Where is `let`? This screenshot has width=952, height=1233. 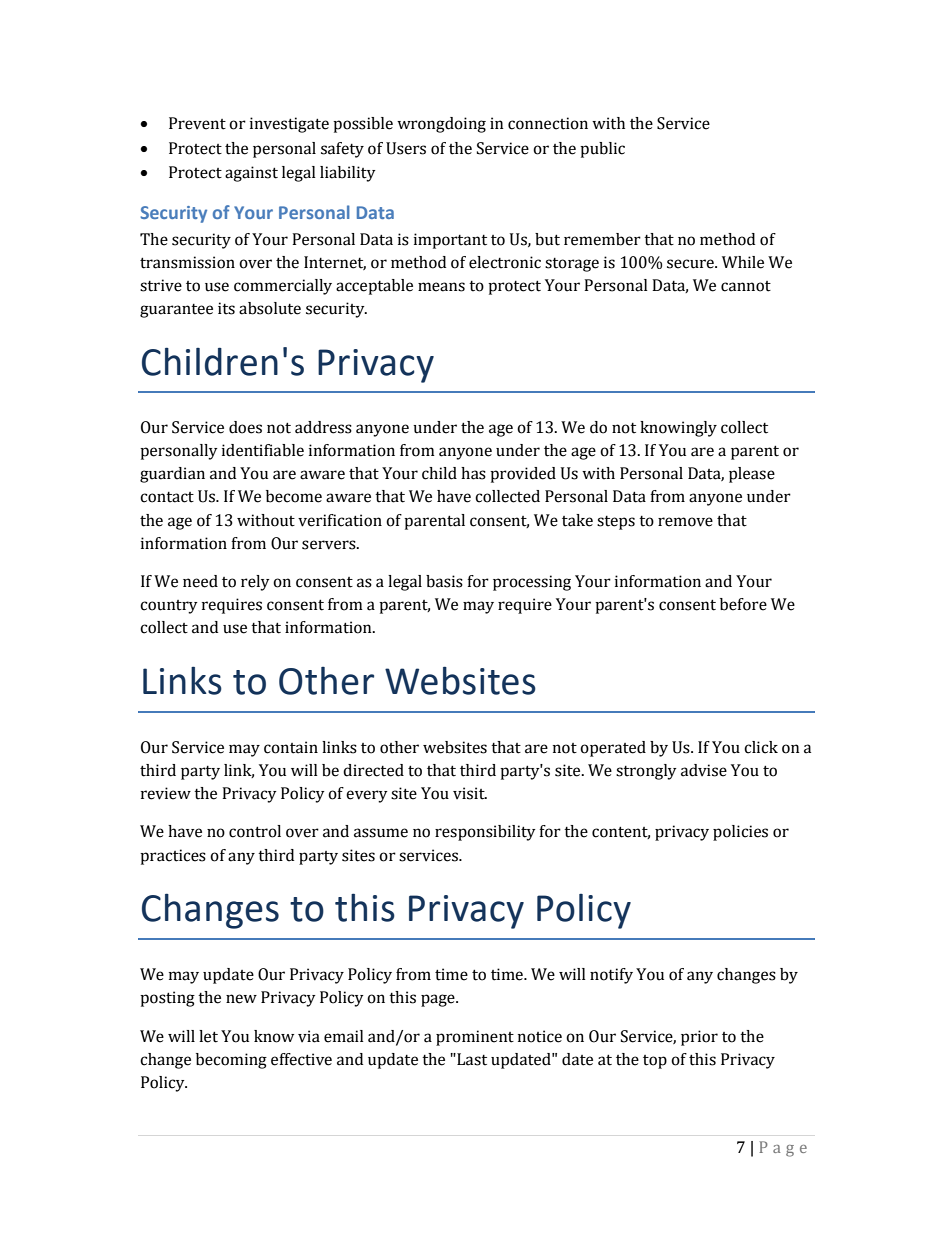 let is located at coordinates (208, 1036).
